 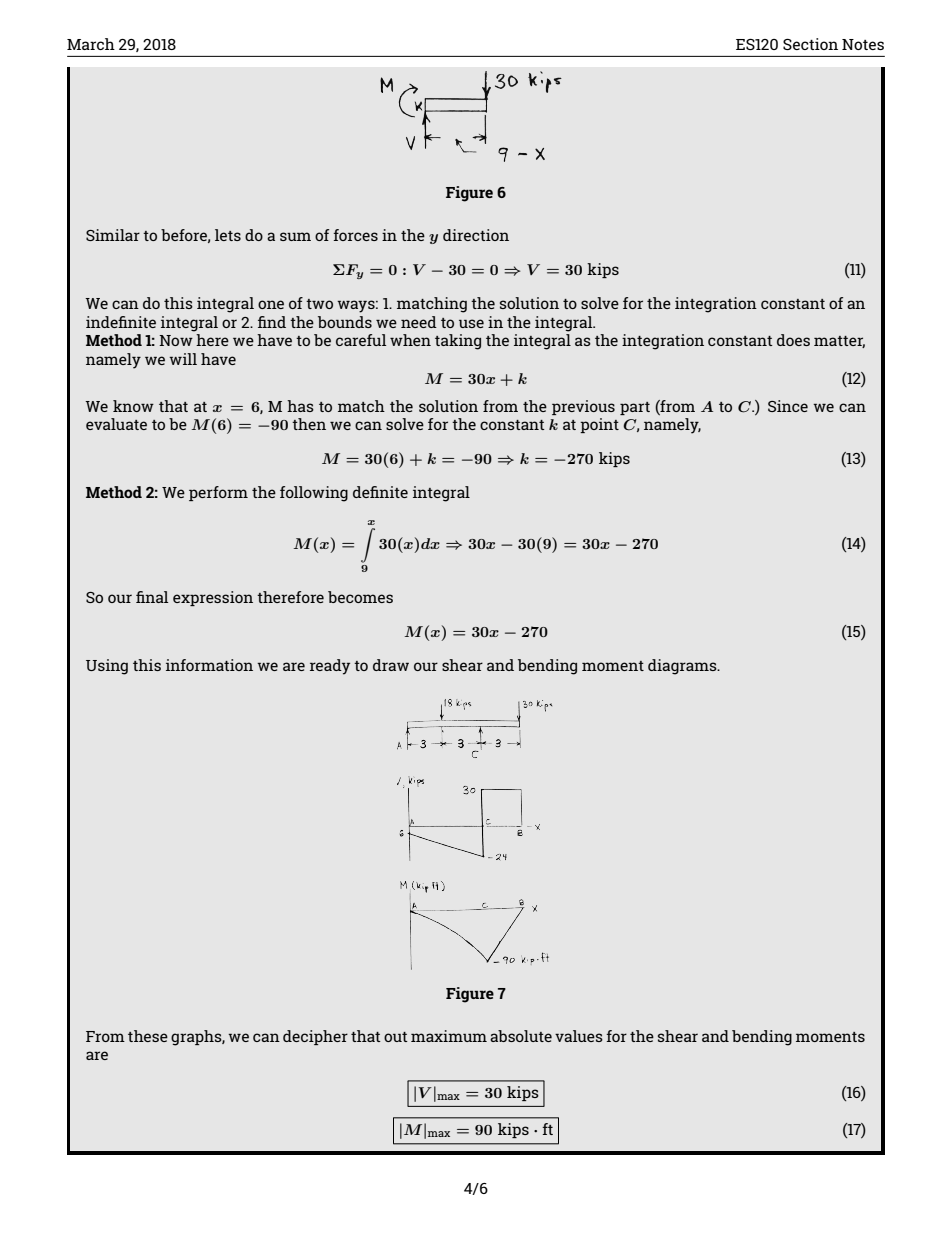 I want to click on direction, so click(x=476, y=235).
